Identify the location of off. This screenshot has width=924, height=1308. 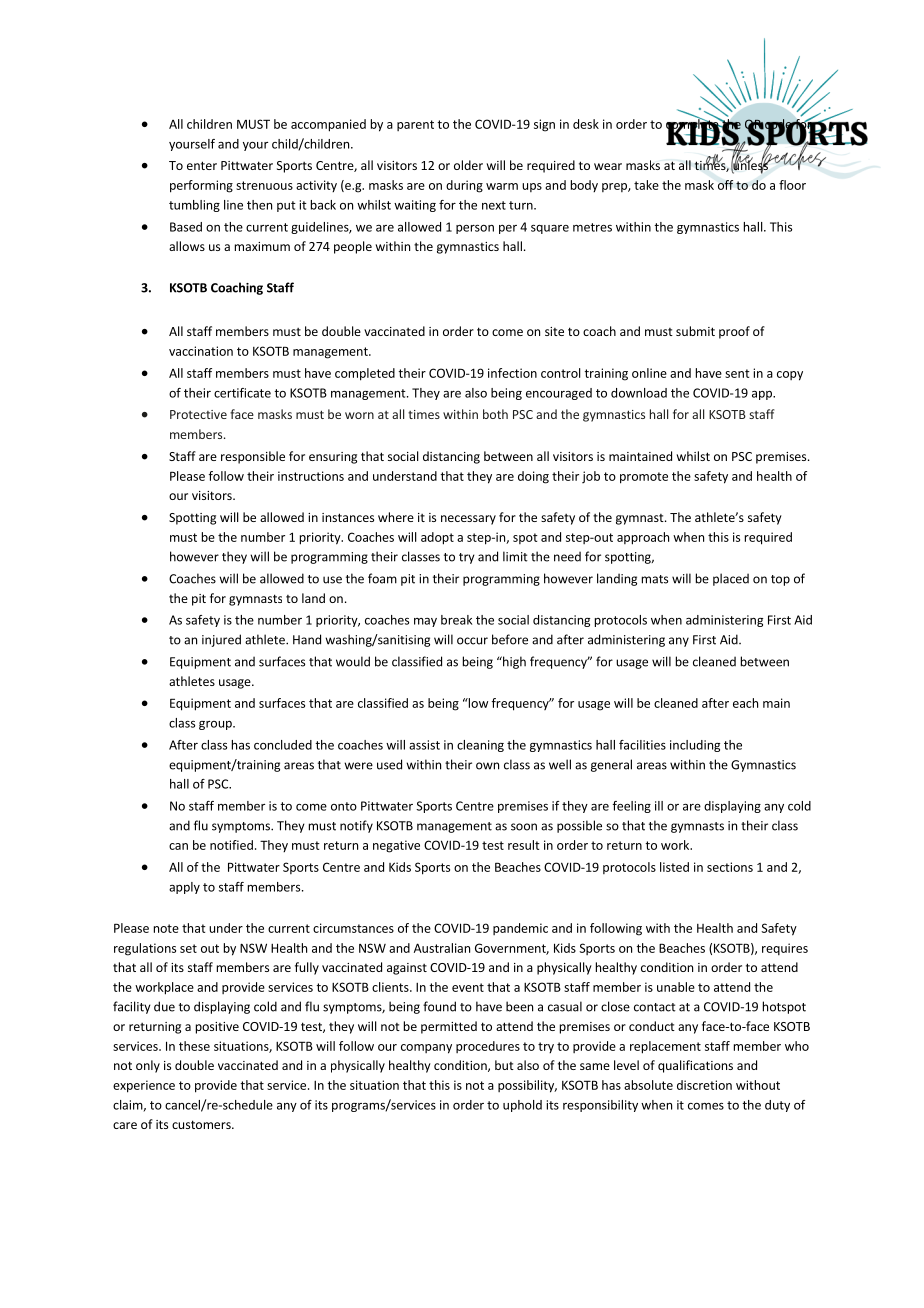
(725, 185).
